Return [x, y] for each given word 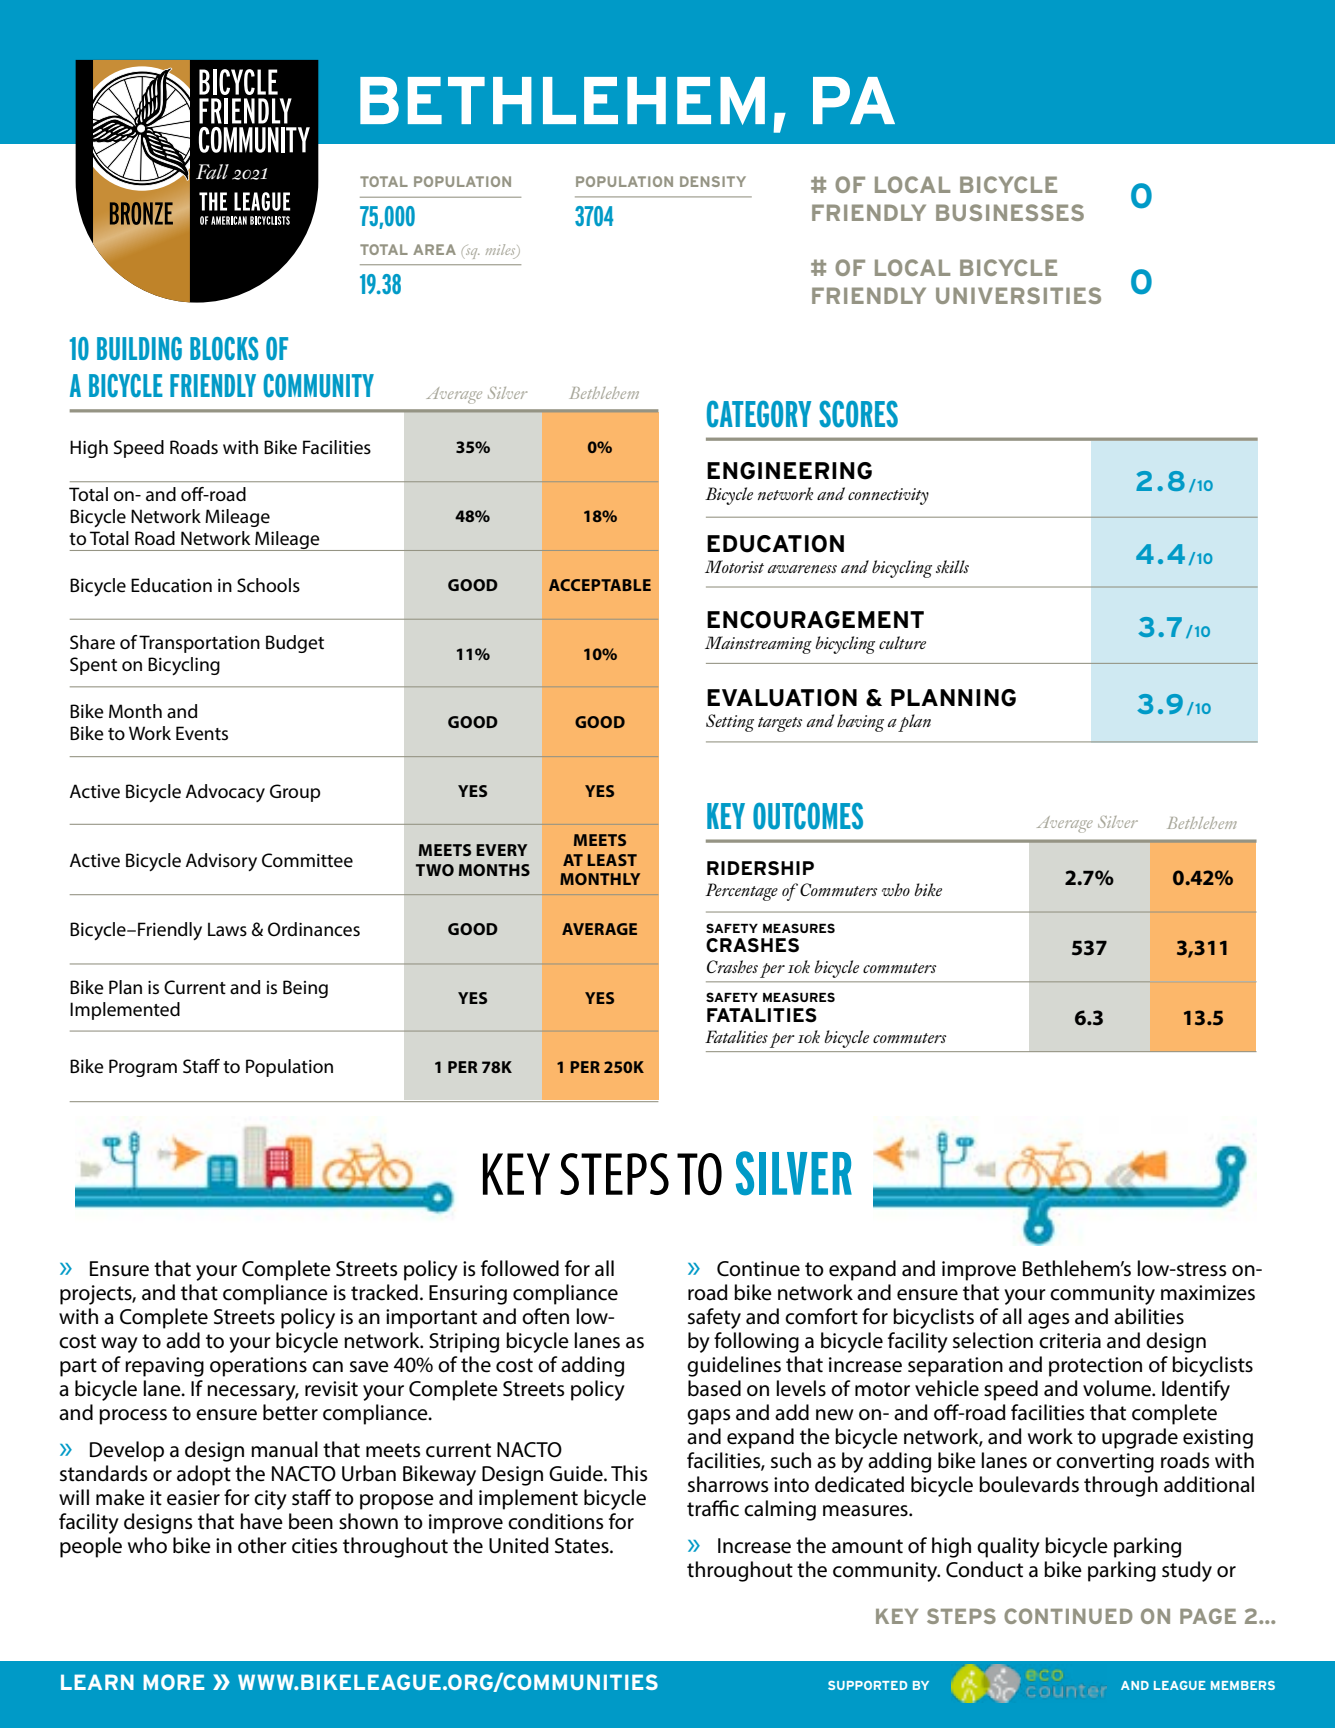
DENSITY [713, 181]
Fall [212, 171]
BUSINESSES [1010, 212]
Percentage [741, 892]
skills [952, 566]
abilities [1149, 1316]
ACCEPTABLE [600, 585]
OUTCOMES [808, 816]
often [545, 1316]
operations [258, 1367]
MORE [174, 1682]
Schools [268, 585]
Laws [227, 929]
